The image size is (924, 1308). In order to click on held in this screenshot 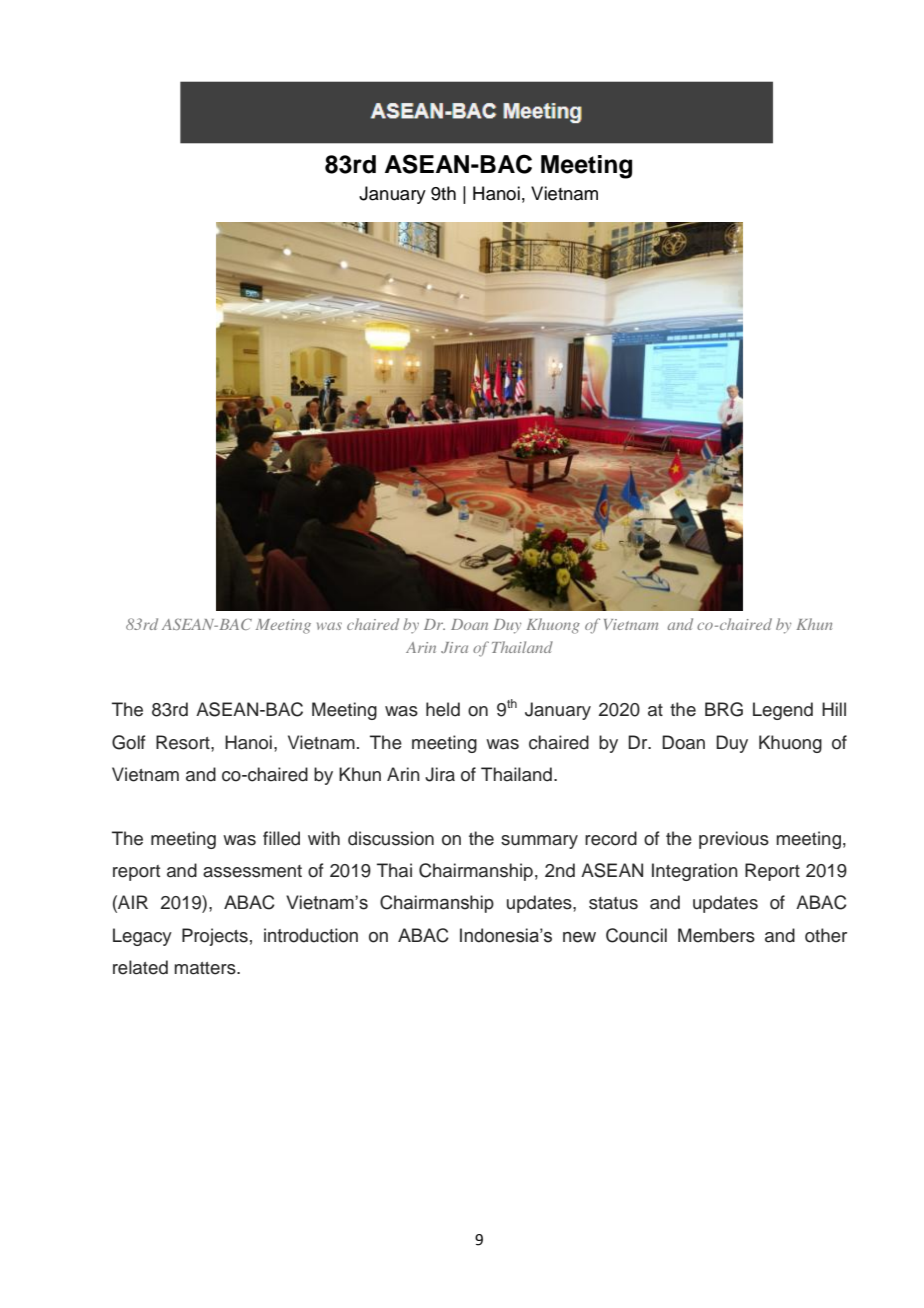, I will do `click(443, 709)`.
